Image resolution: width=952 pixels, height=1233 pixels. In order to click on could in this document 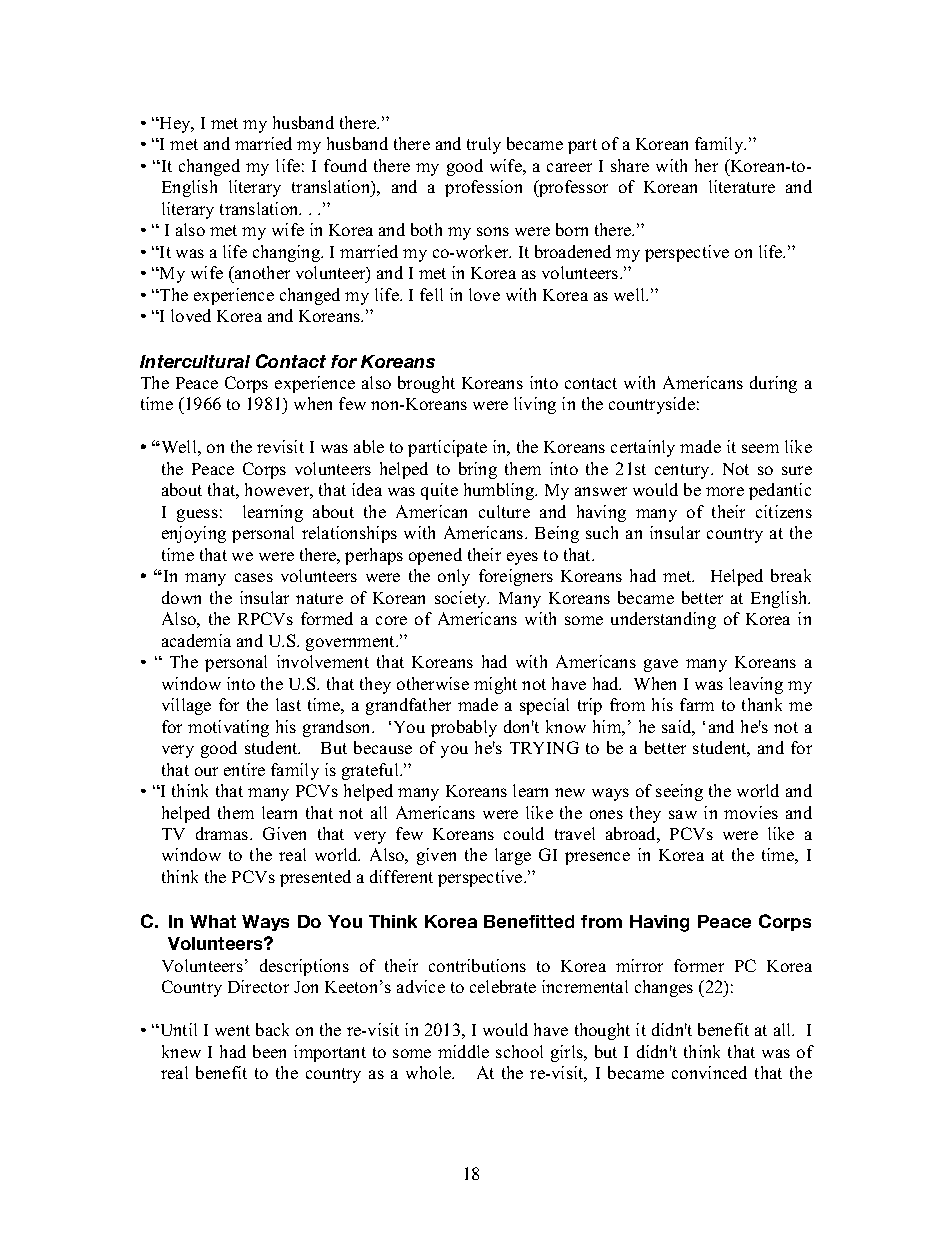, I will do `click(524, 833)`.
